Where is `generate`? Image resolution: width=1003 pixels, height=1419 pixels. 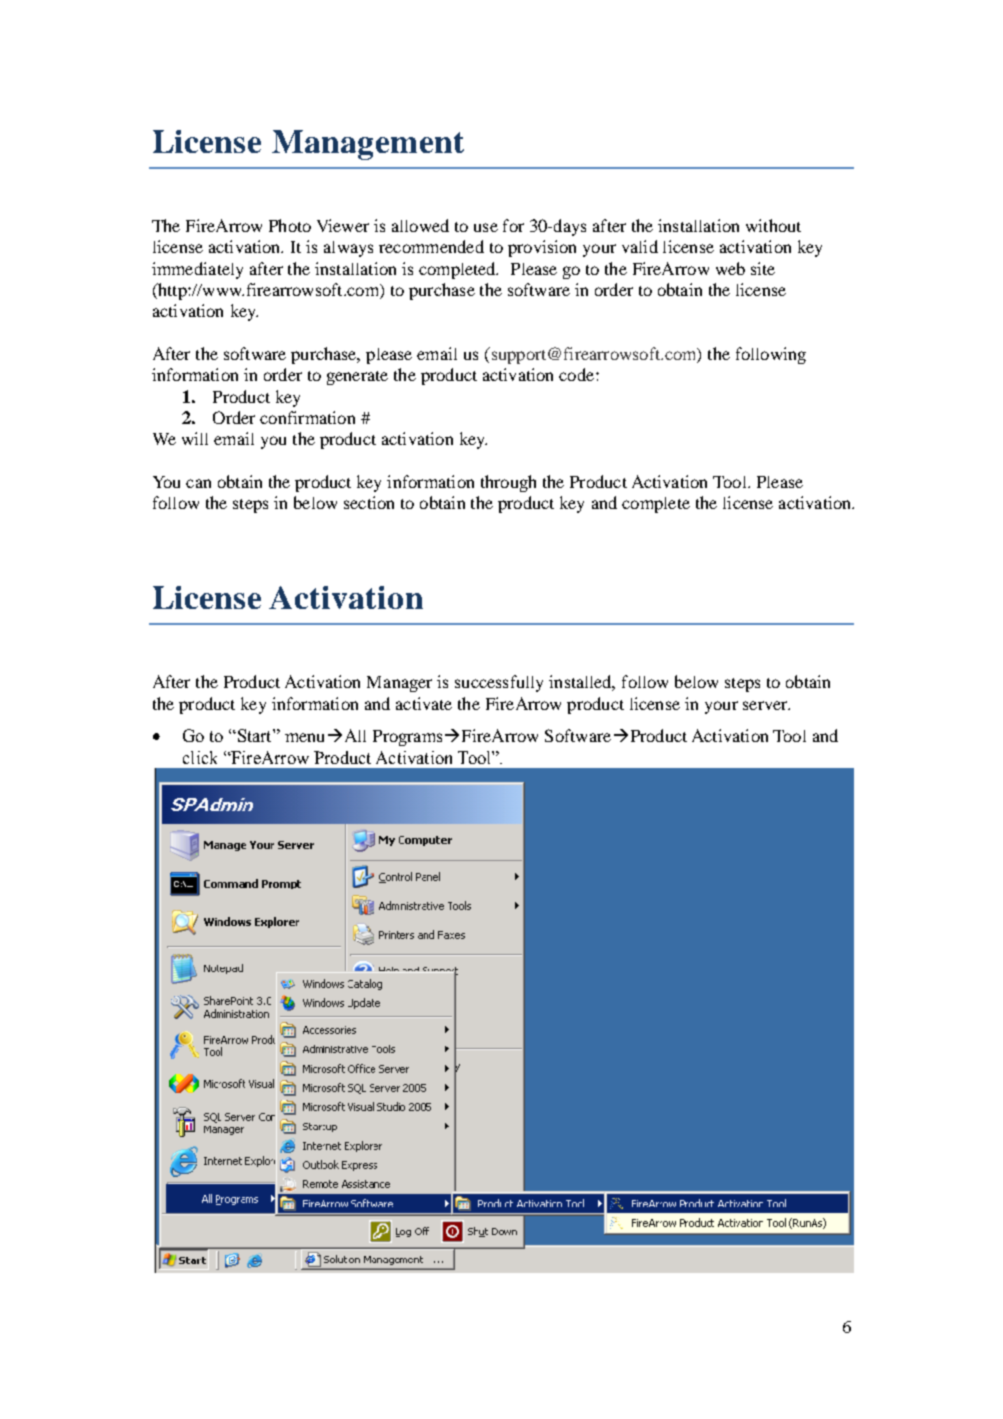
generate is located at coordinates (357, 378).
